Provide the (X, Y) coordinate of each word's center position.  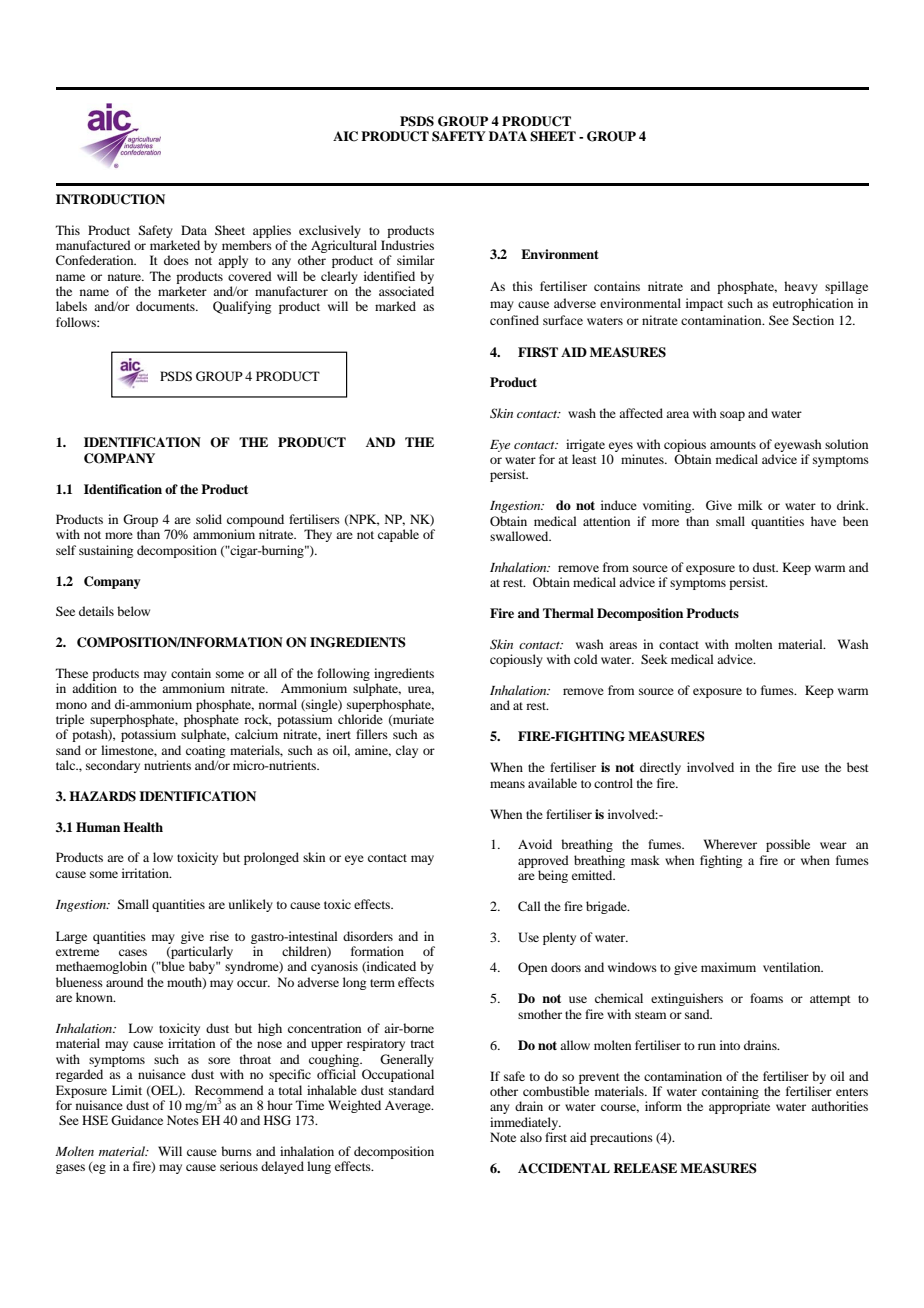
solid (209, 519)
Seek (654, 659)
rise (219, 936)
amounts (733, 445)
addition (94, 688)
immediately (525, 1123)
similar (416, 260)
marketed (175, 245)
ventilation (793, 967)
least (584, 459)
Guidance (137, 1120)
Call (529, 906)
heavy (801, 287)
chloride (360, 719)
